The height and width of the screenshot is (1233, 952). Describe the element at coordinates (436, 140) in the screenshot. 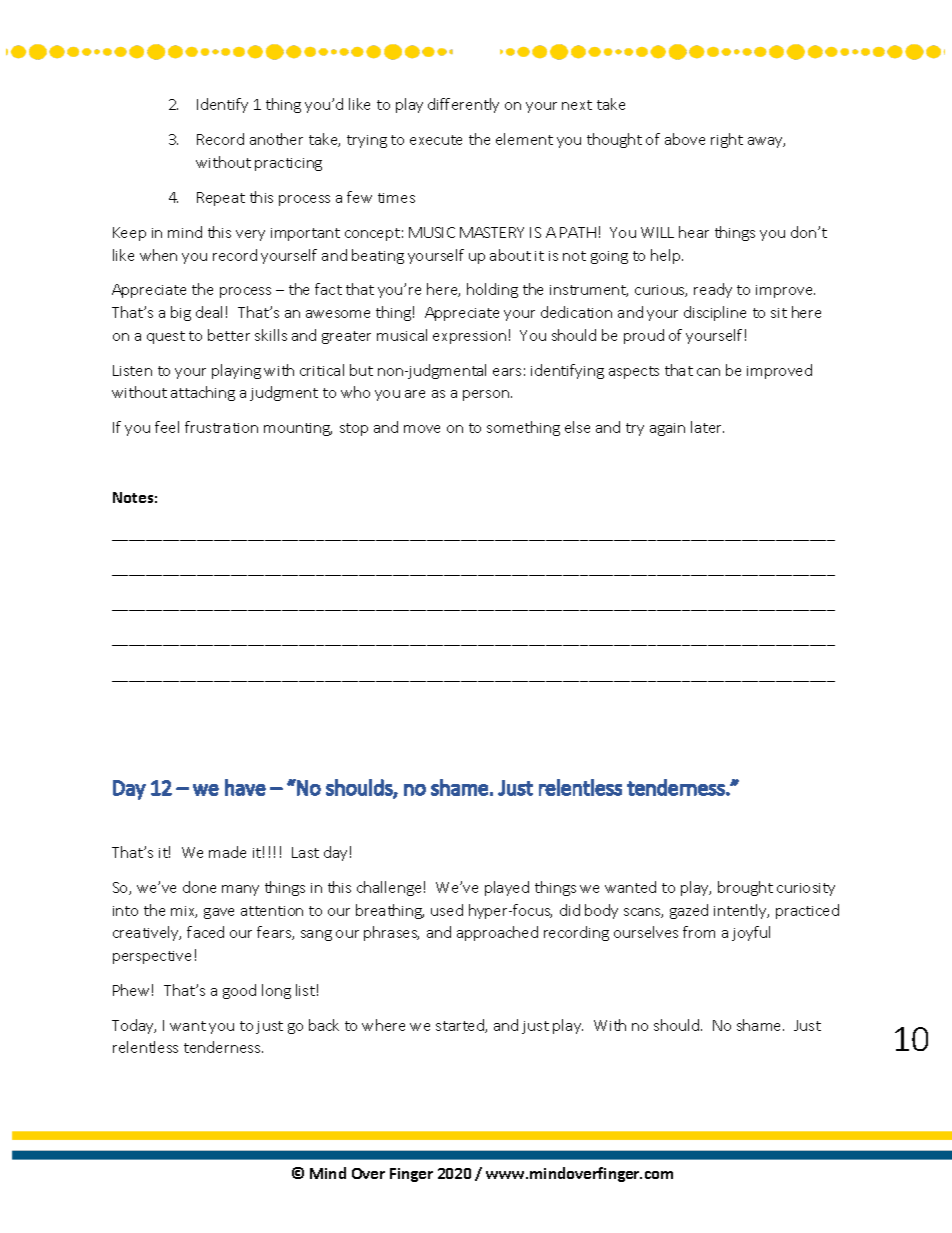

I see `execute` at that location.
